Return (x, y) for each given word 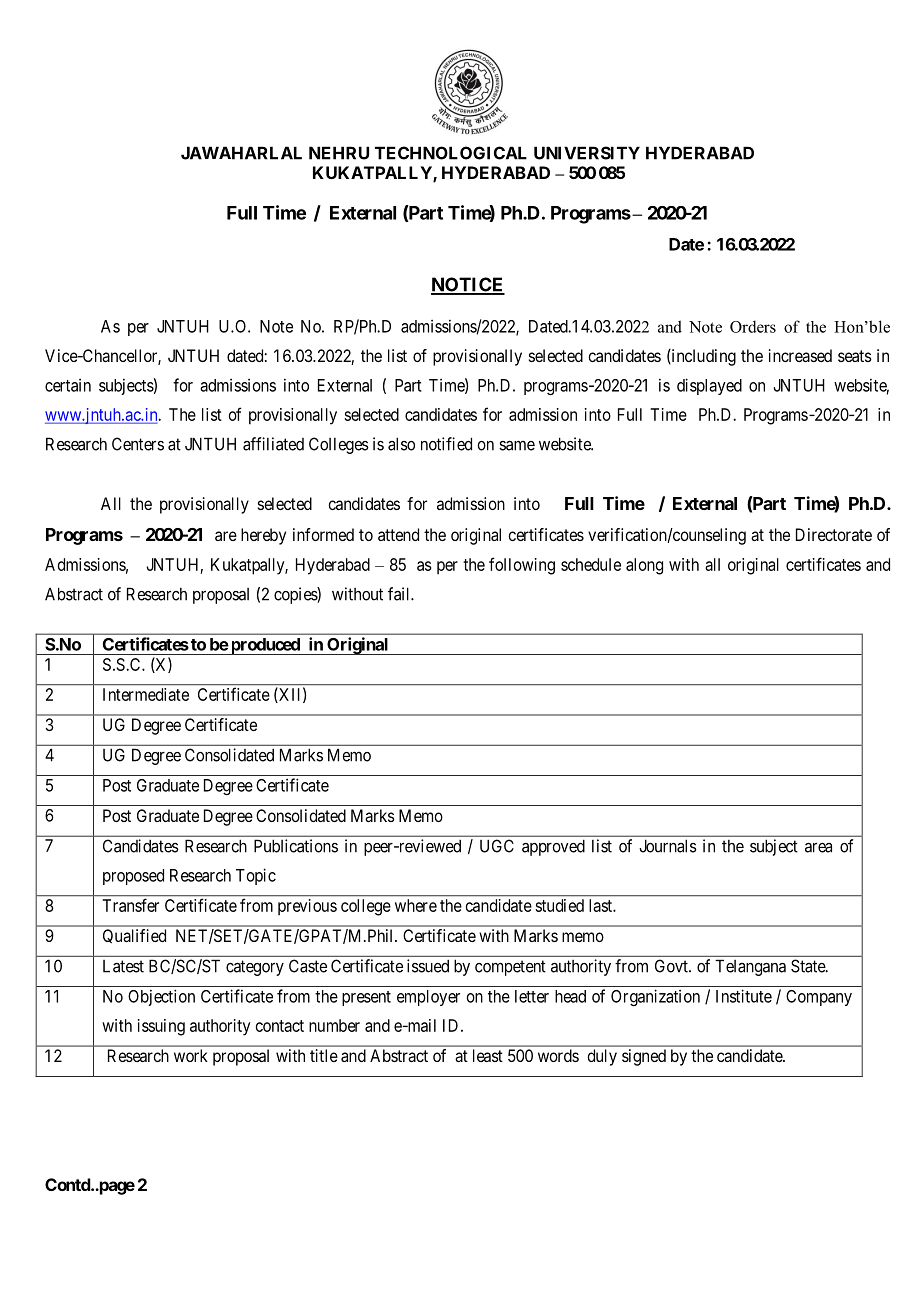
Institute (744, 996)
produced (265, 646)
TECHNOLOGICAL (451, 153)
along (644, 566)
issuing (161, 1027)
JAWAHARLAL (241, 153)
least (488, 1055)
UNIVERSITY (587, 153)
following (522, 566)
